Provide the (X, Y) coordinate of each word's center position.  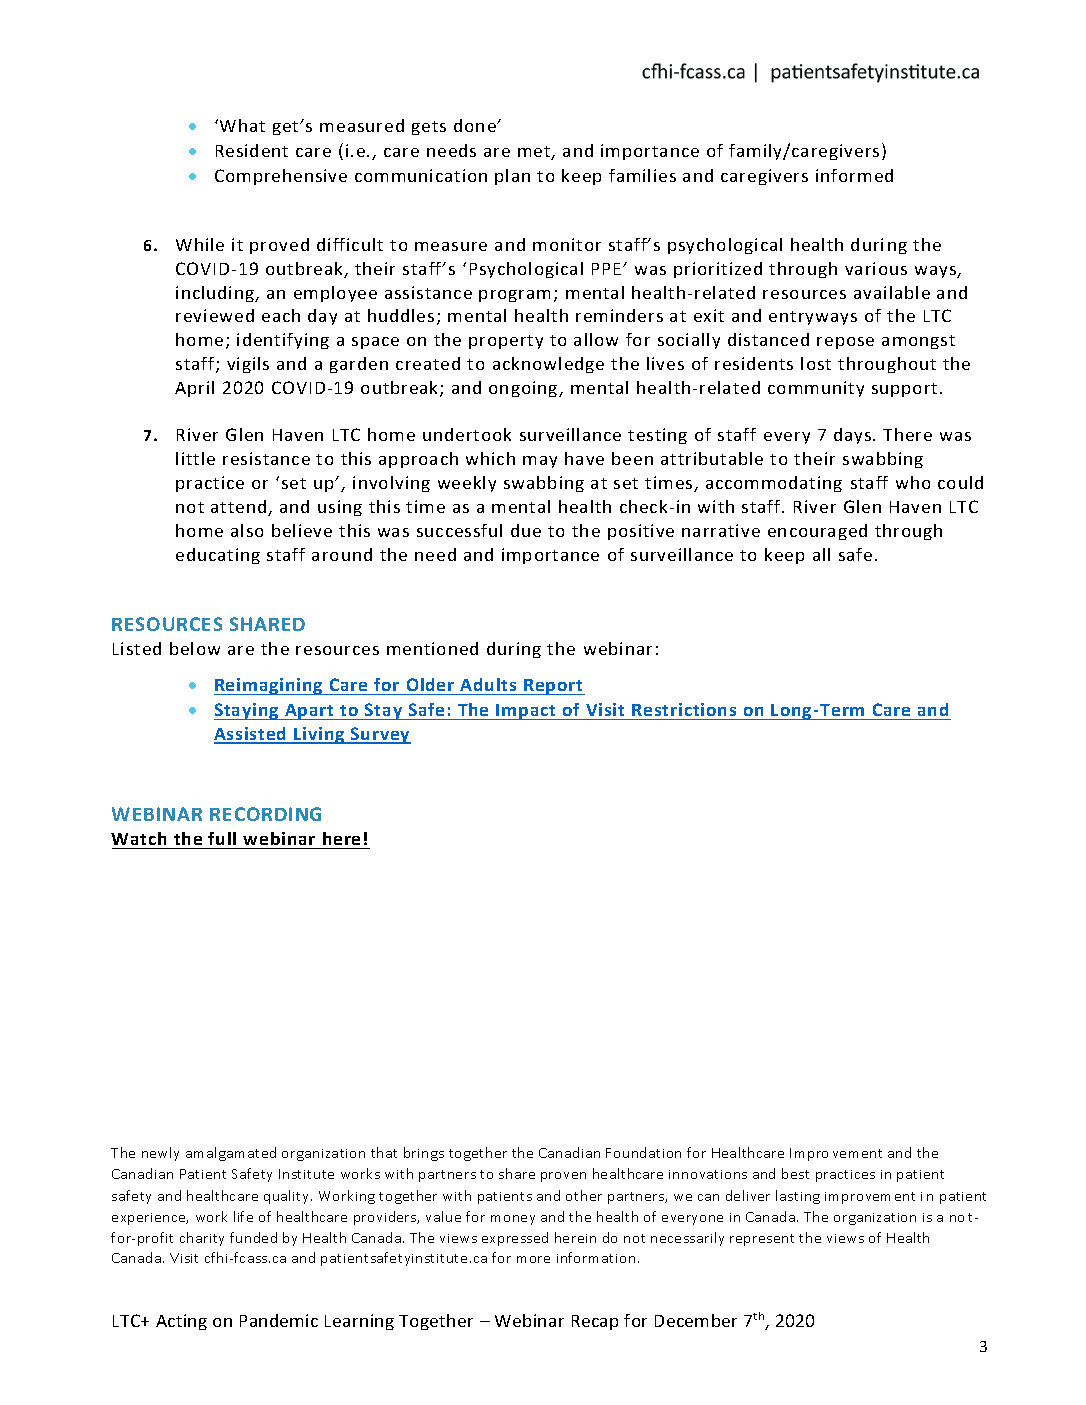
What (242, 125)
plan (512, 177)
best (795, 1173)
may (540, 462)
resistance (266, 458)
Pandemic (279, 1320)
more (533, 1259)
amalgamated (231, 1154)
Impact (526, 712)
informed (854, 175)
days (854, 436)
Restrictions (684, 709)
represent (762, 1240)
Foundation (643, 1152)
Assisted (251, 735)
